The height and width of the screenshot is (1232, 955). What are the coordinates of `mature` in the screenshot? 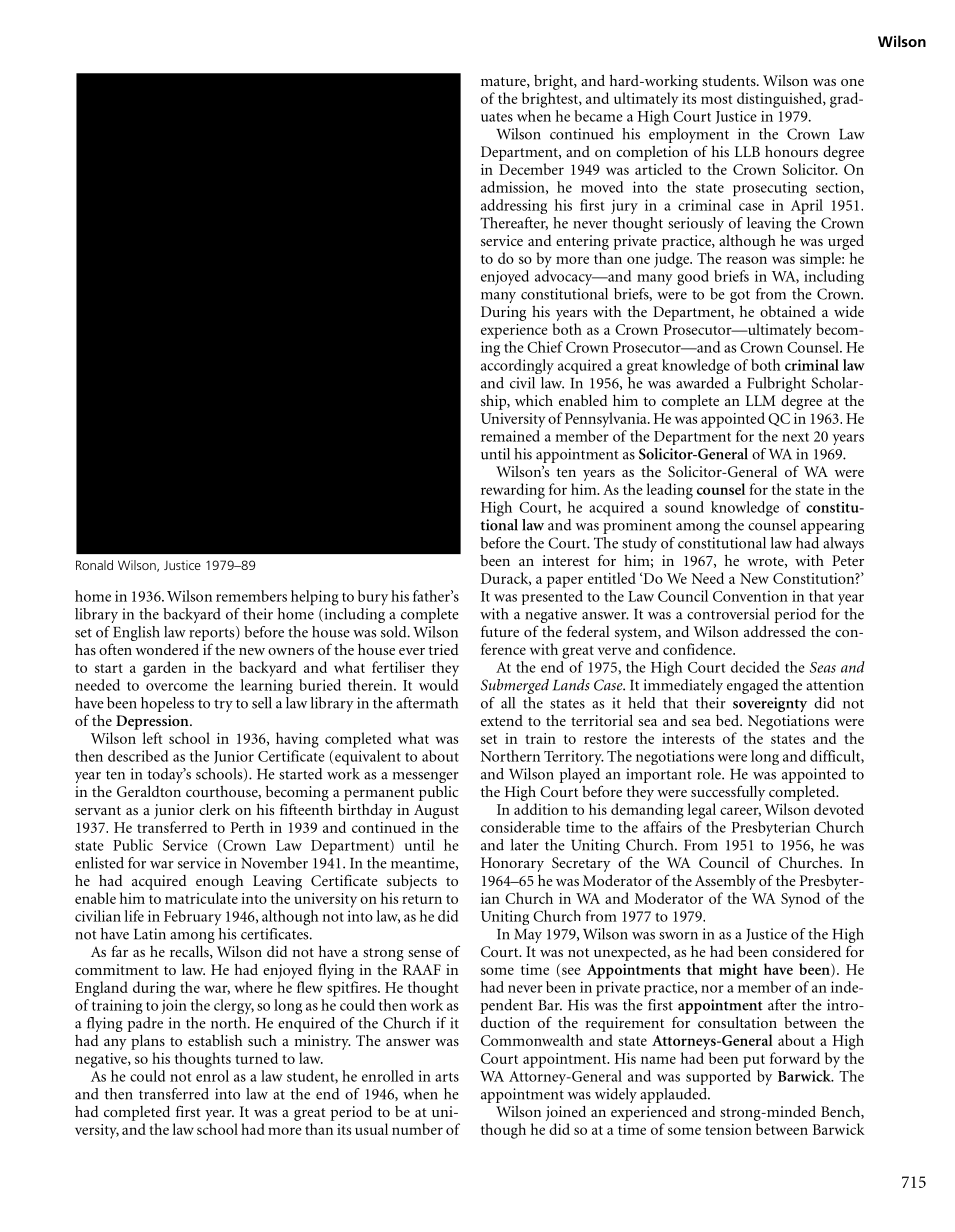 It's located at (504, 82).
